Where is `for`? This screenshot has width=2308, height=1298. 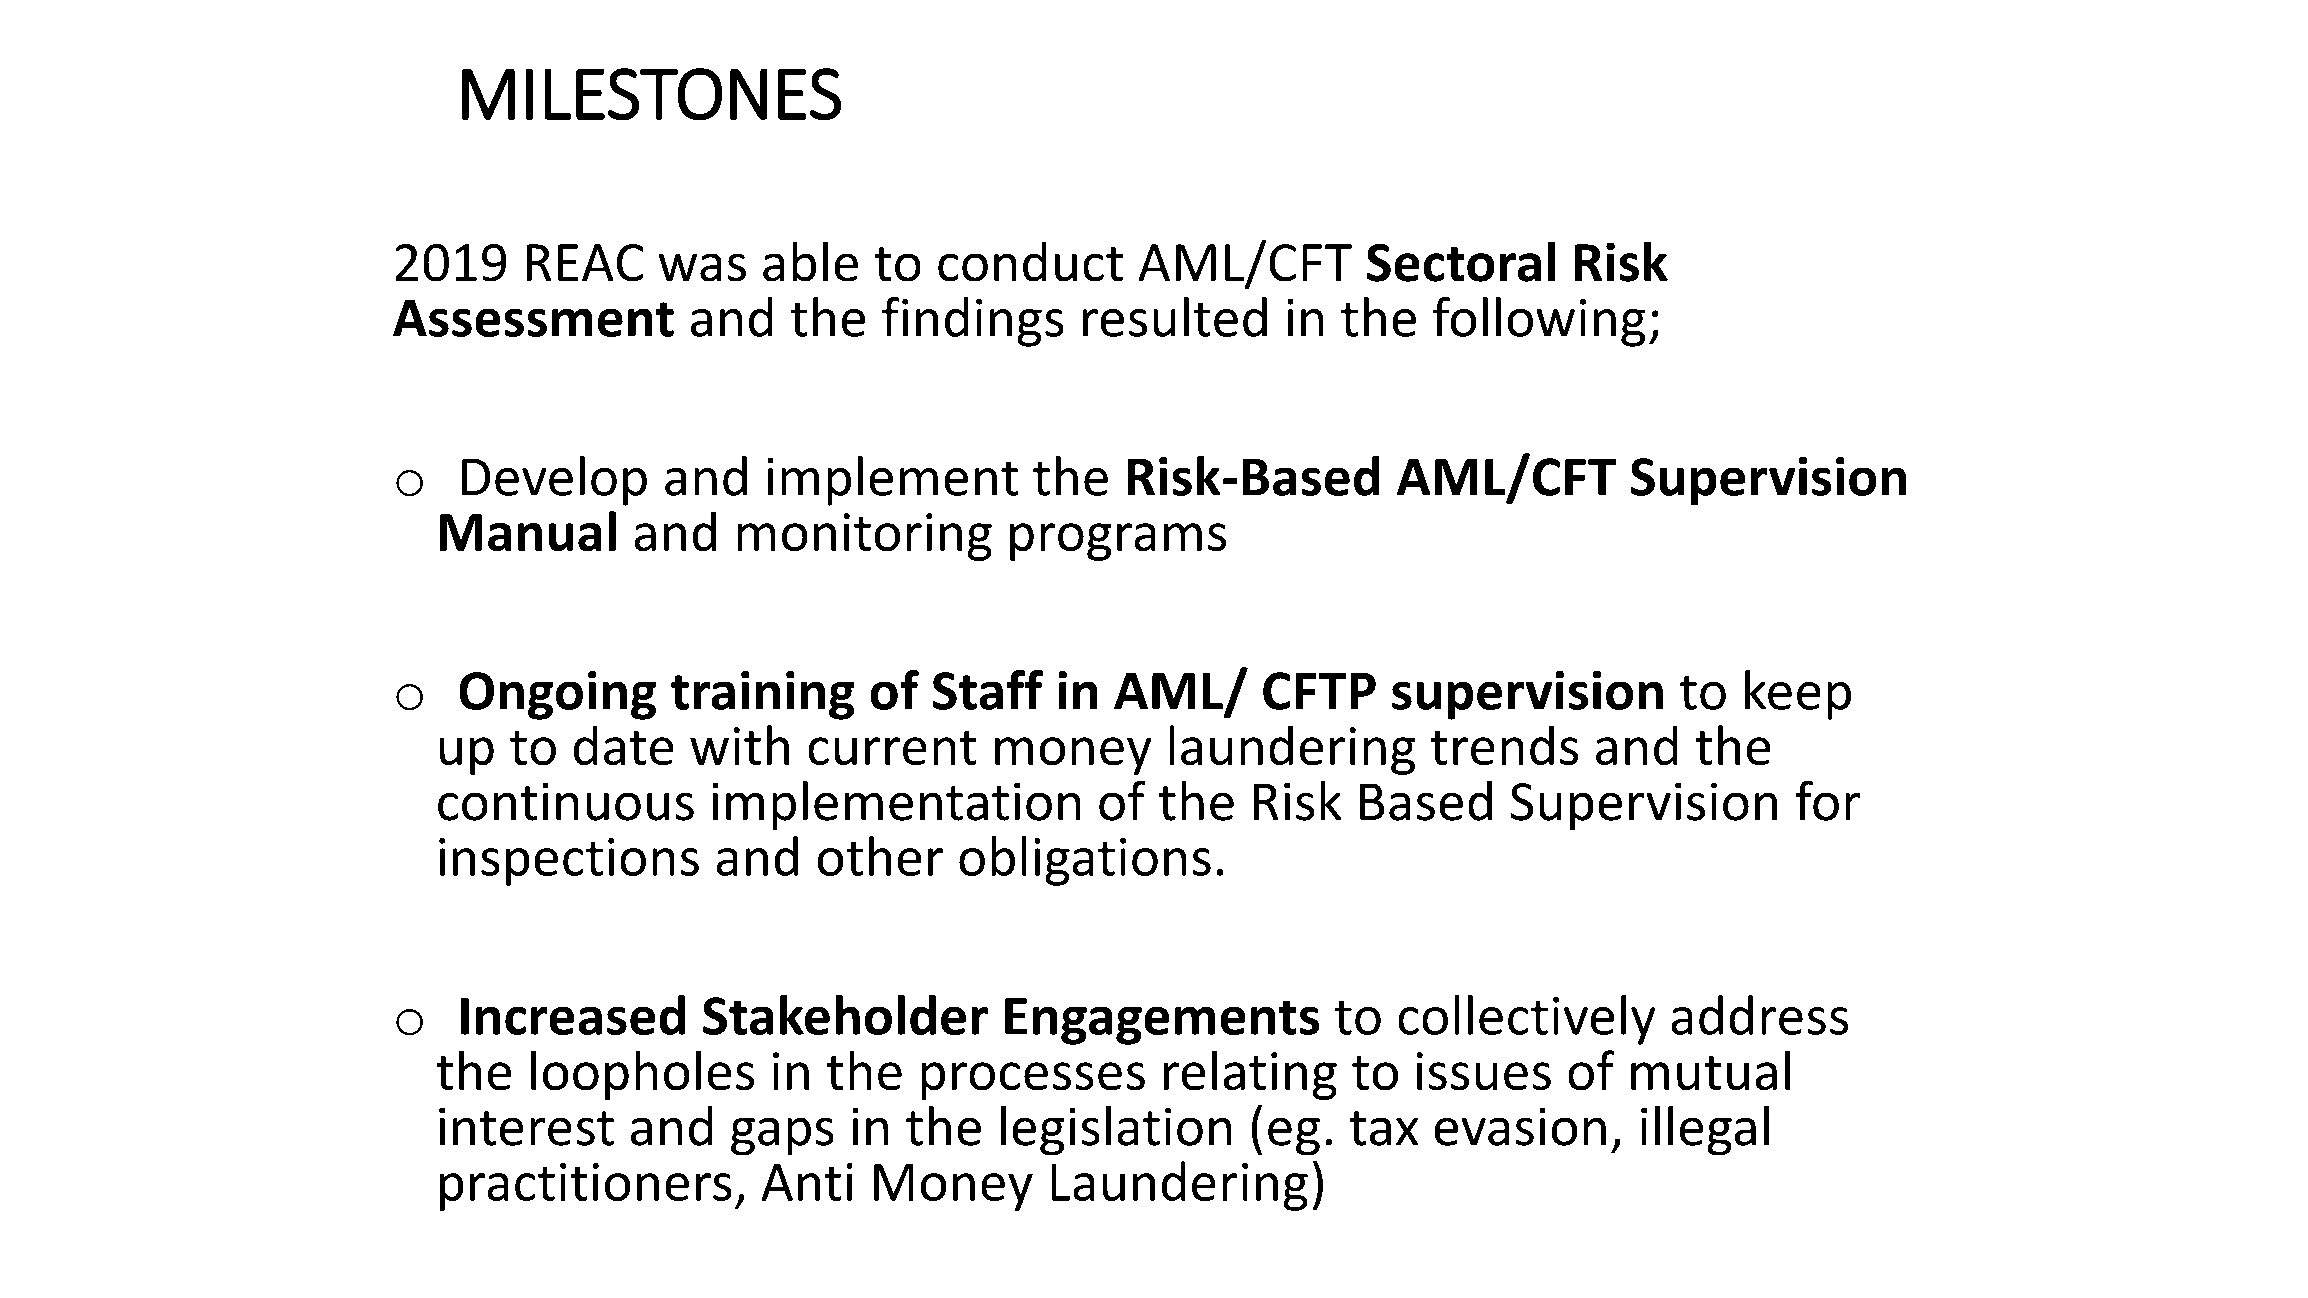
for is located at coordinates (1828, 801).
